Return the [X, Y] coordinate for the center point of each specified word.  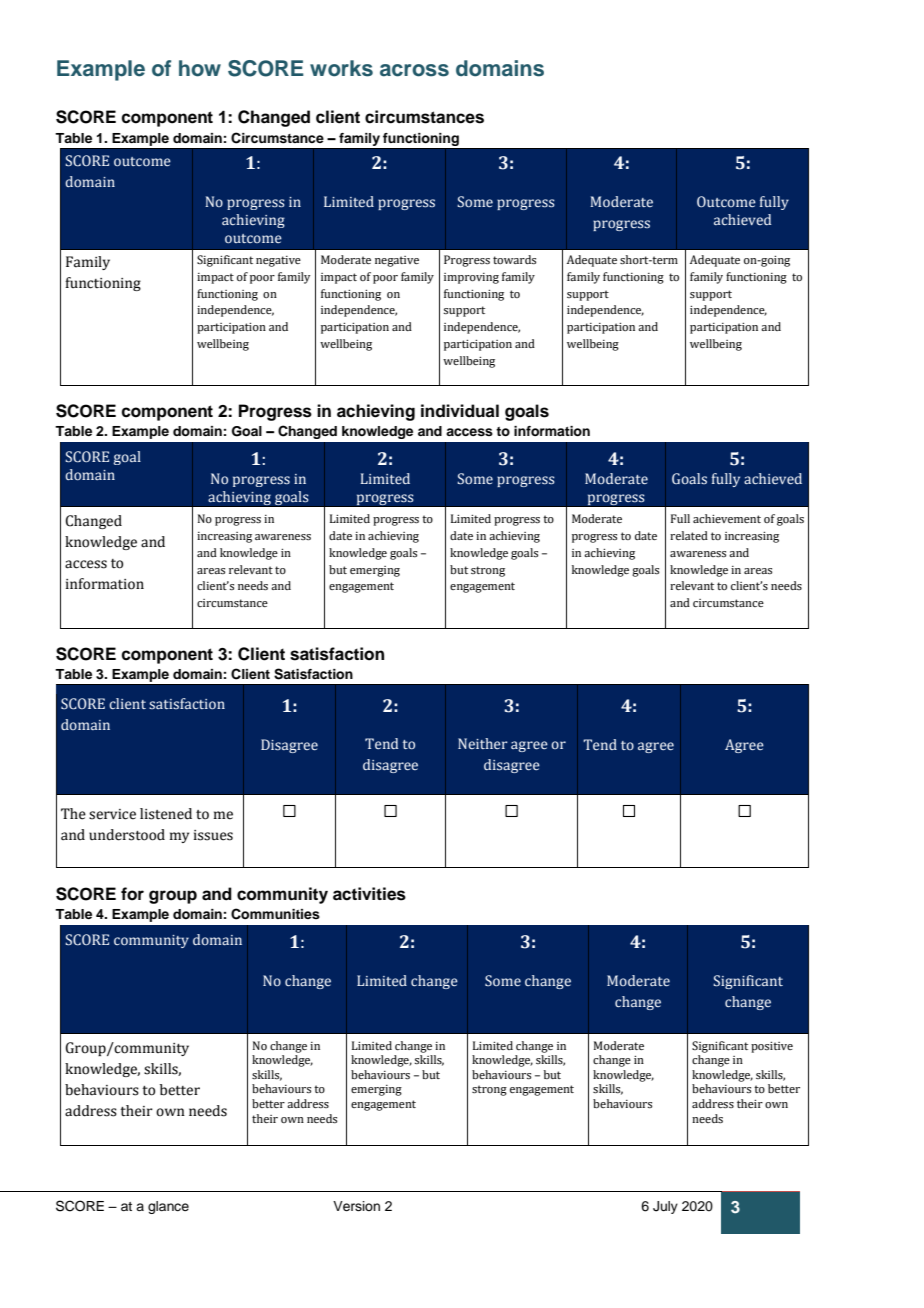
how [200, 68]
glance [168, 1207]
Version [356, 1206]
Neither [483, 743]
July [665, 1207]
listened [166, 814]
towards [514, 259]
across [414, 70]
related [689, 535]
